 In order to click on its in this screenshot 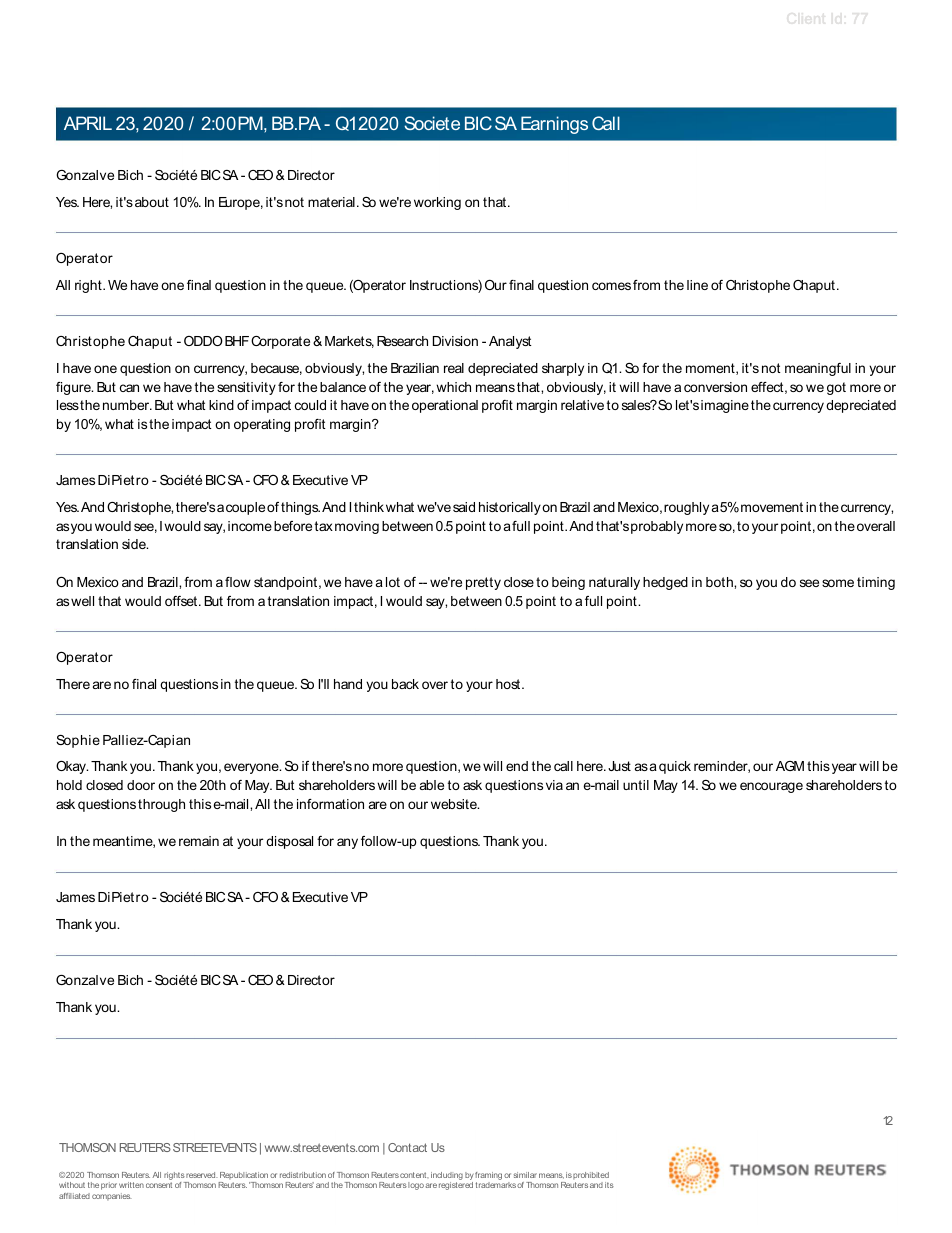, I will do `click(609, 1185)`.
